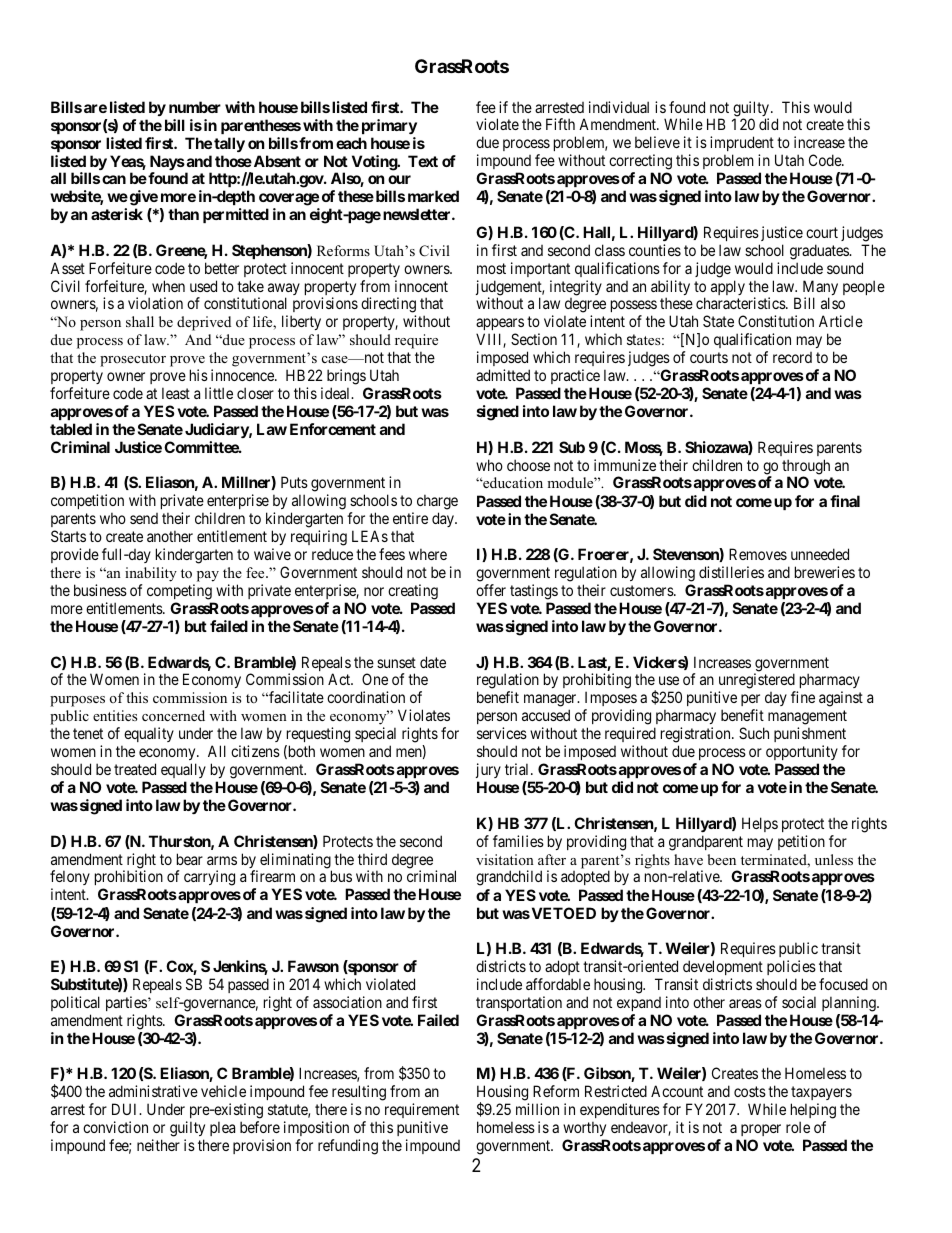 The height and width of the image is (1233, 952). What do you see at coordinates (537, 1109) in the image?
I see `million` at bounding box center [537, 1109].
